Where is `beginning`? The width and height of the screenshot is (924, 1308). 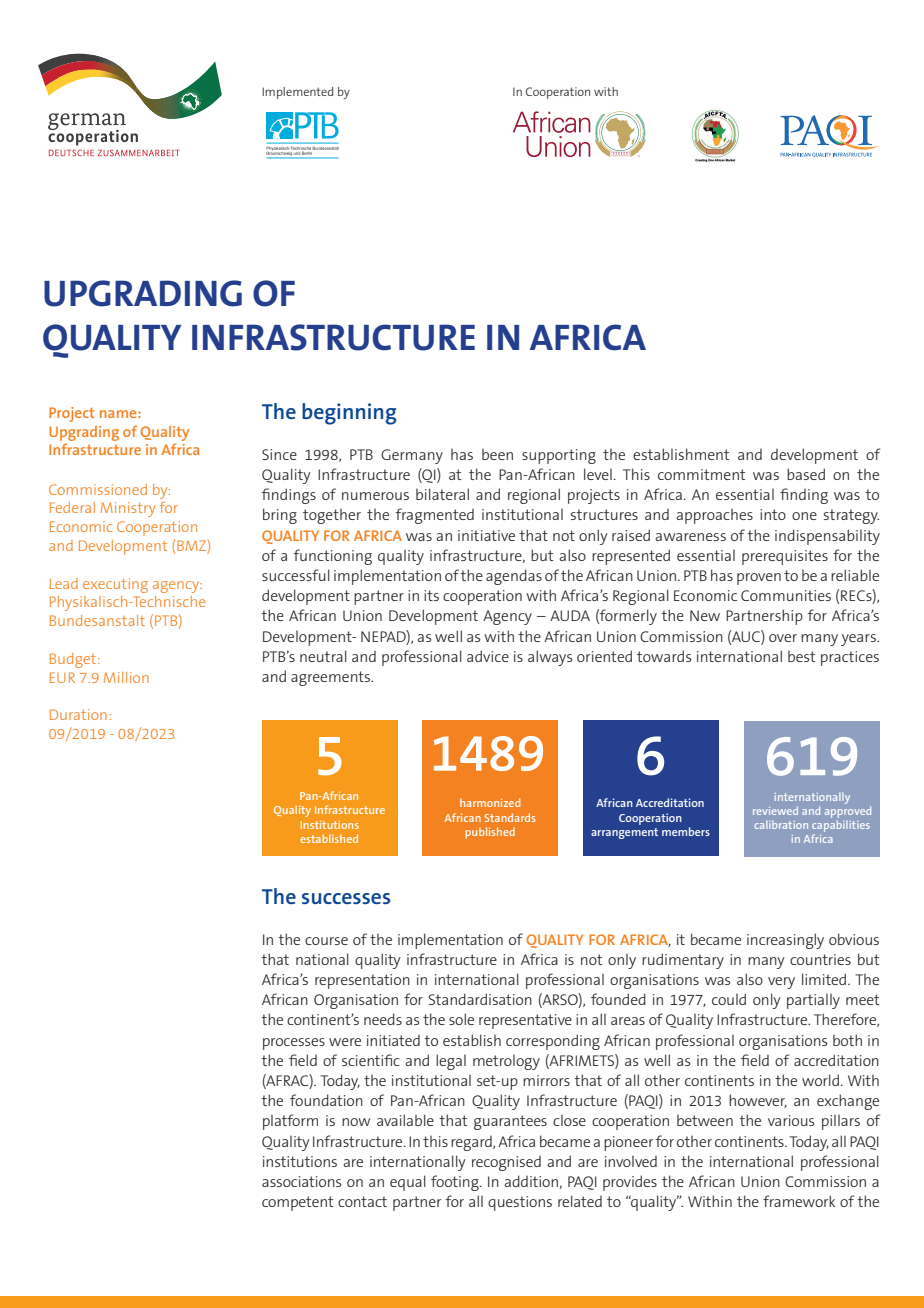 beginning is located at coordinates (349, 414).
